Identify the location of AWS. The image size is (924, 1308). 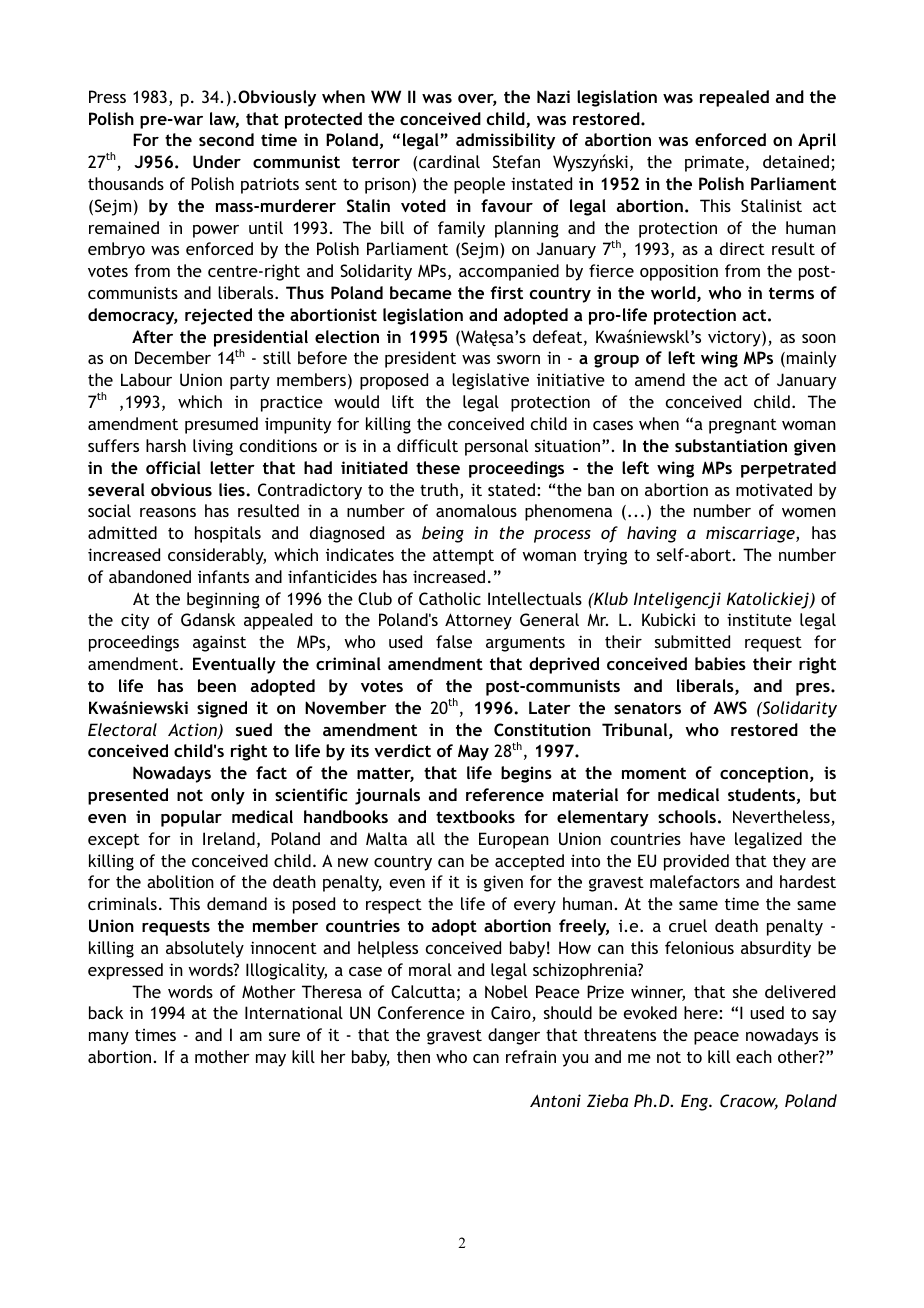
(730, 707).
